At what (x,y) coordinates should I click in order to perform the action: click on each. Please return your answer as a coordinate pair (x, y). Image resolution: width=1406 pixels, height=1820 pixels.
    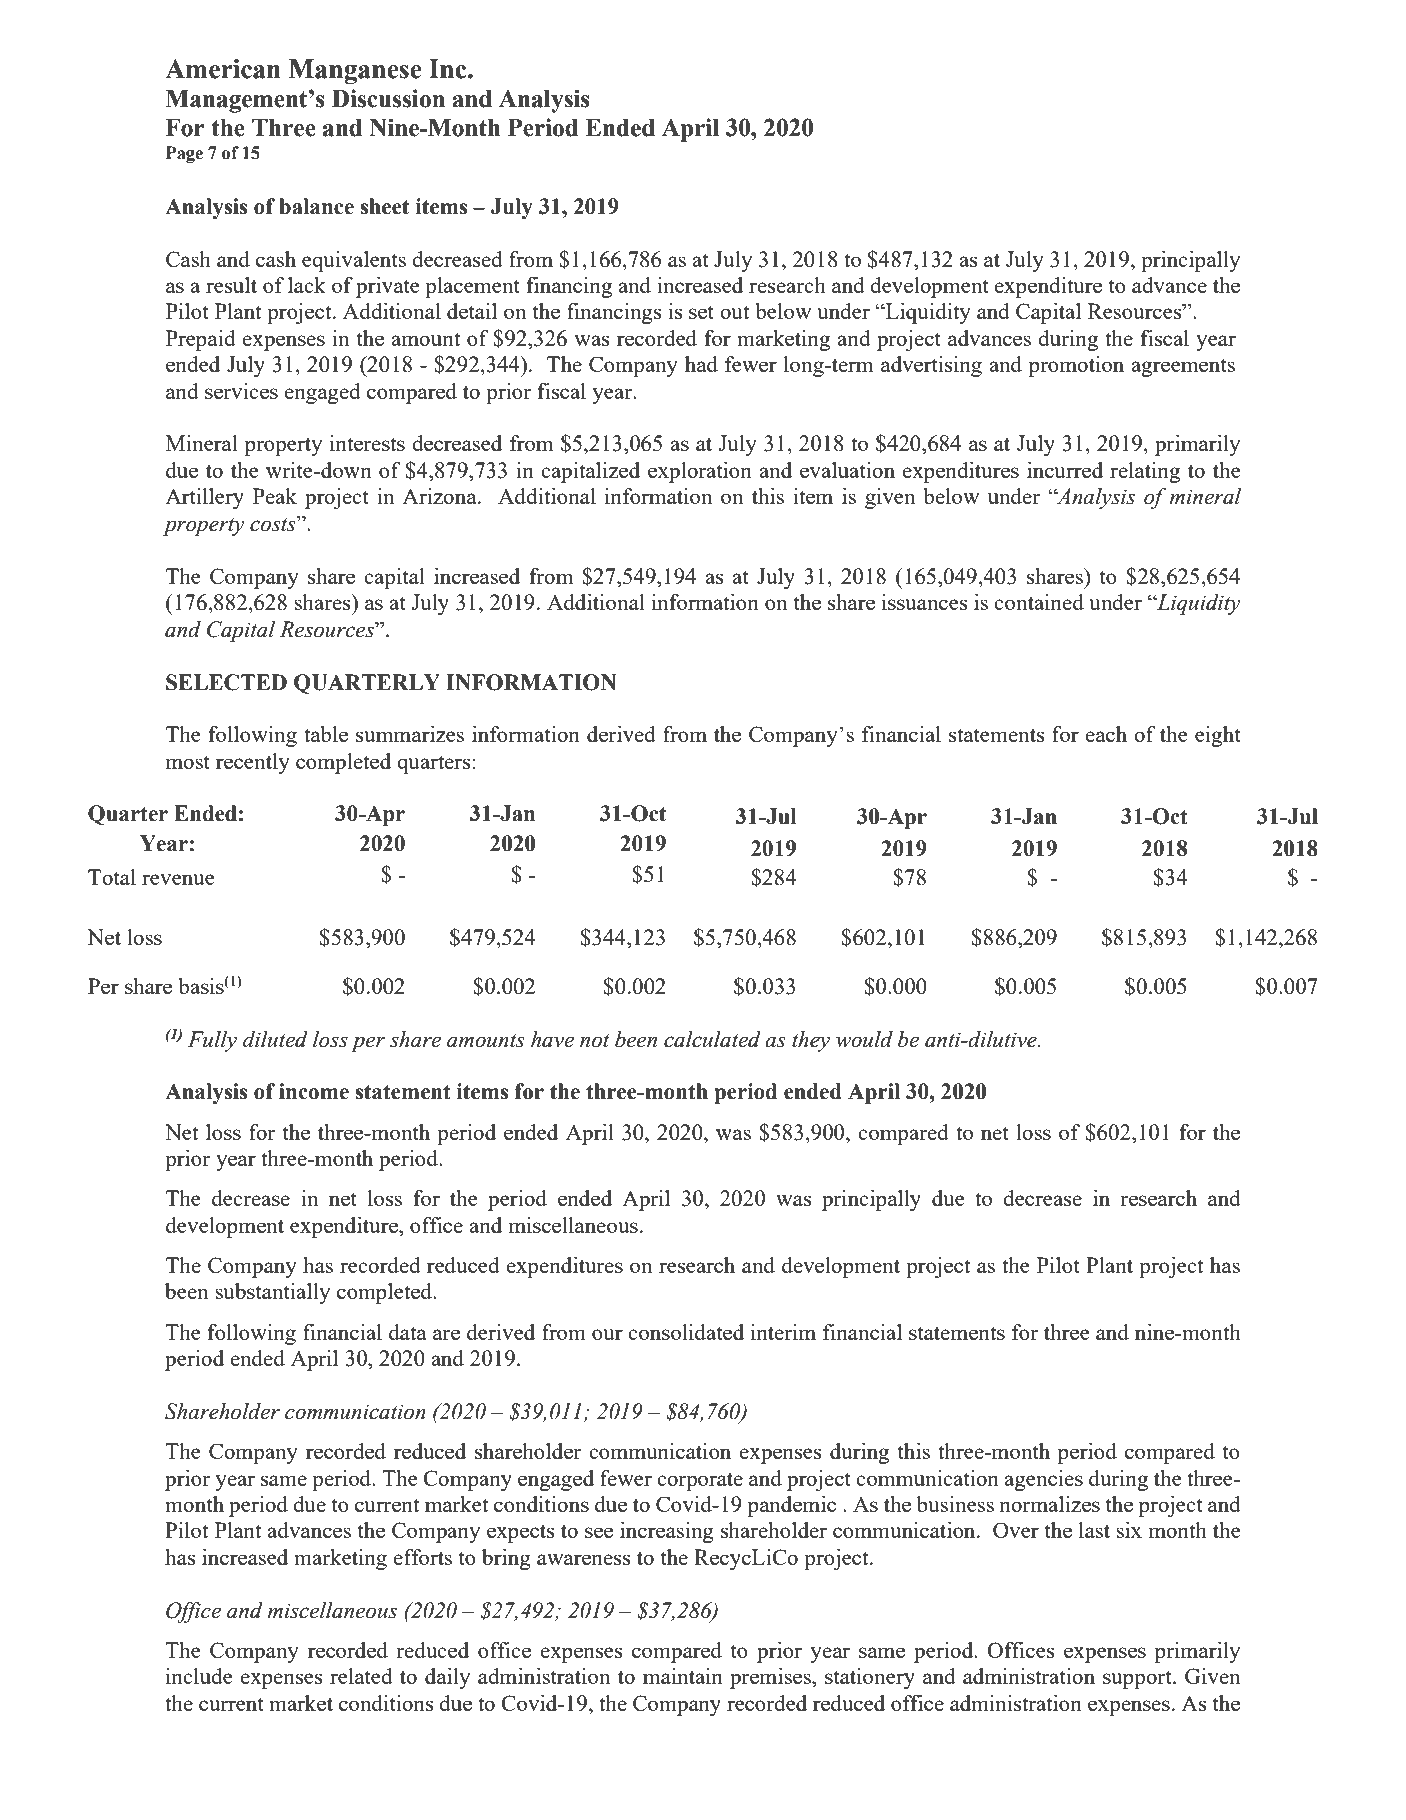
    Looking at the image, I should click on (1106, 734).
